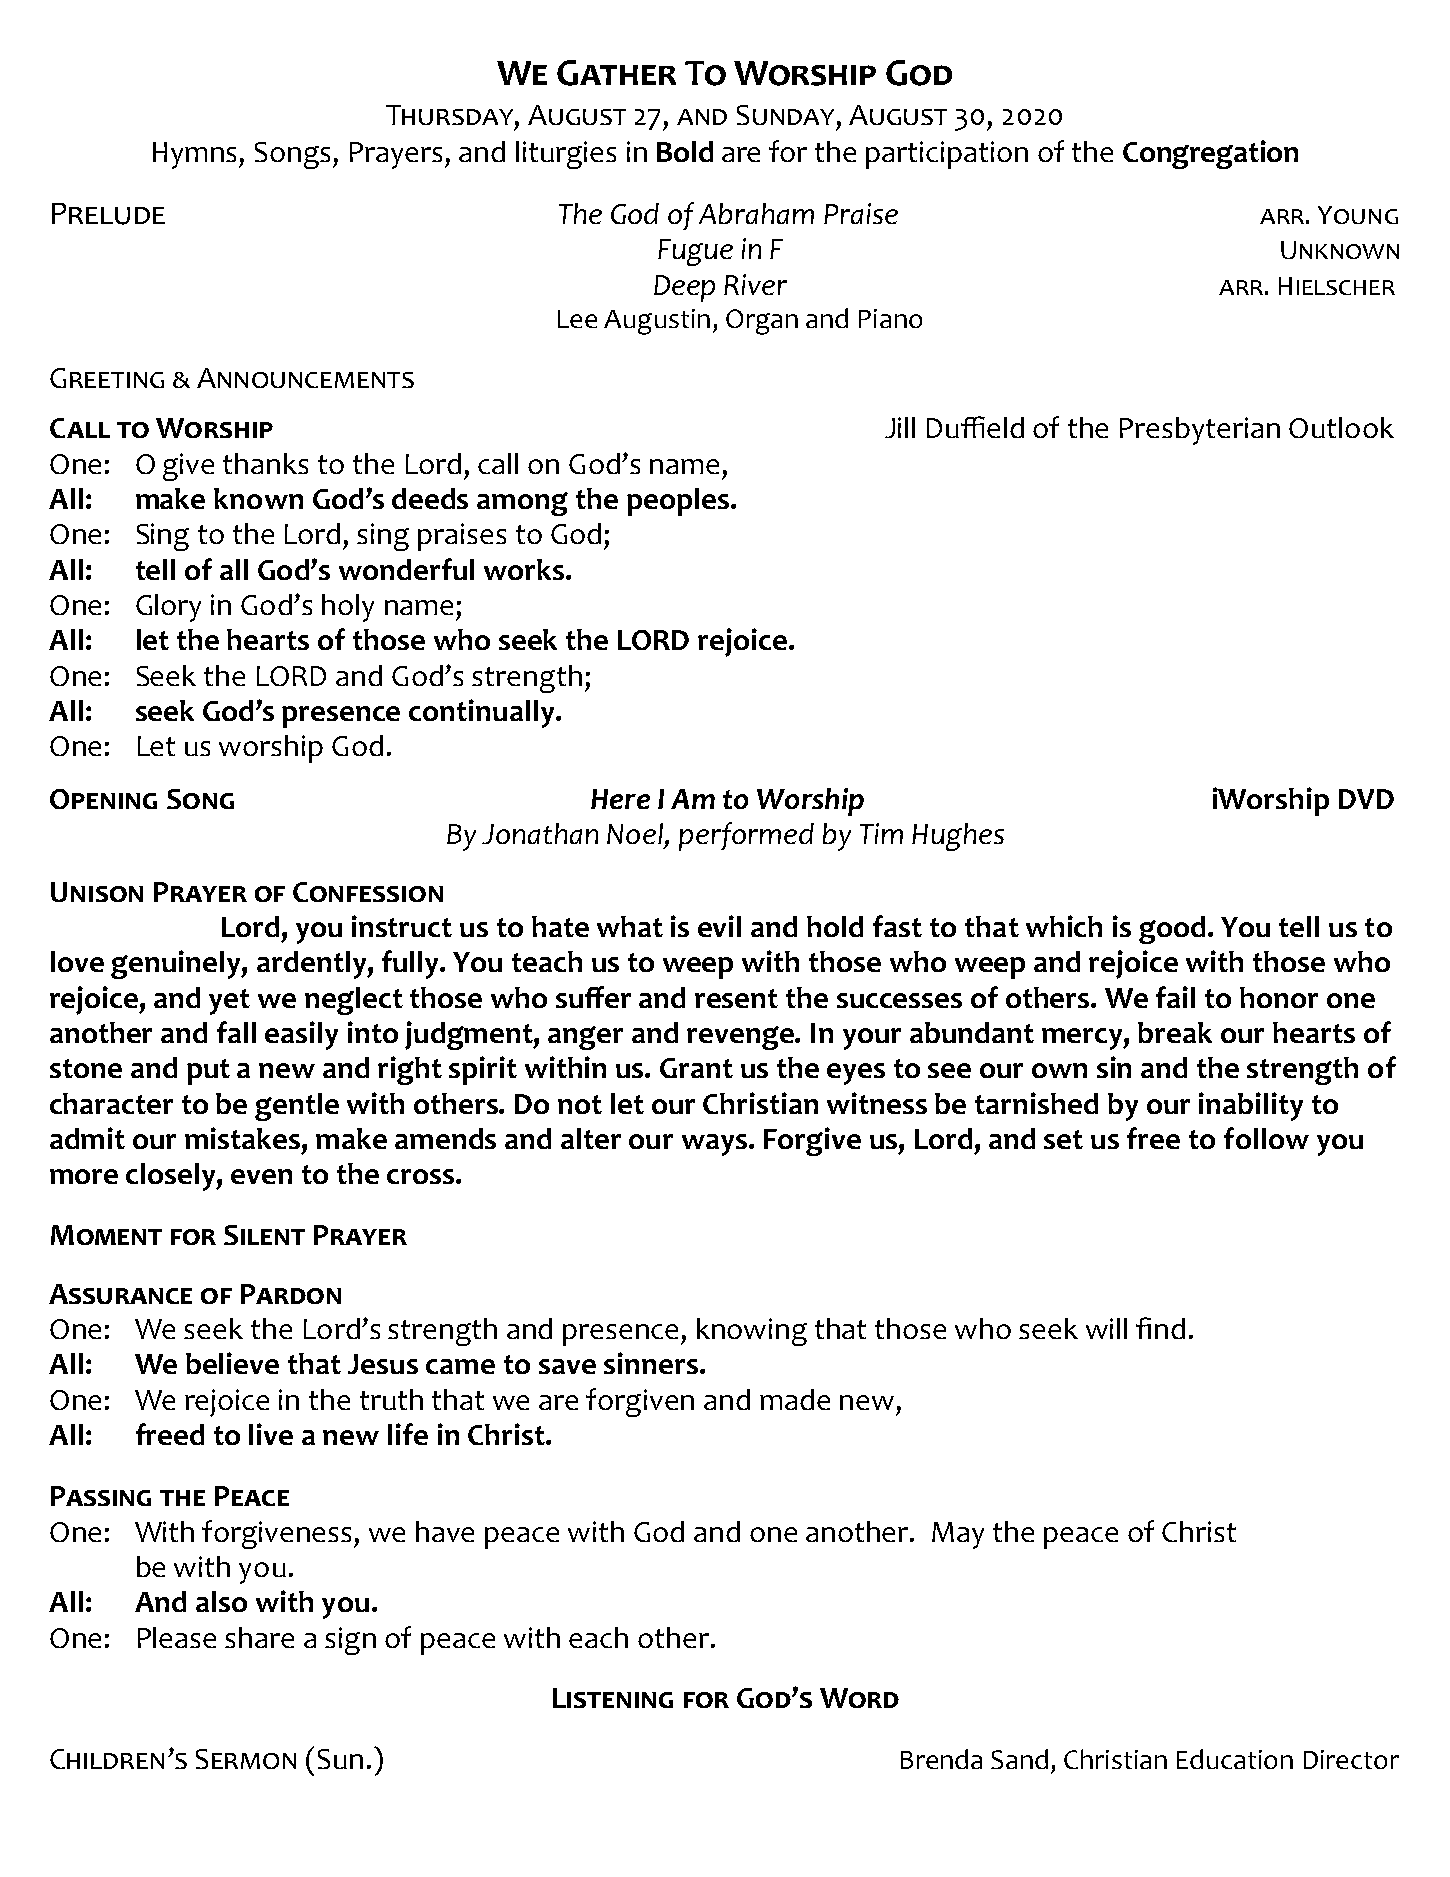  I want to click on Congregation, so click(1210, 154).
